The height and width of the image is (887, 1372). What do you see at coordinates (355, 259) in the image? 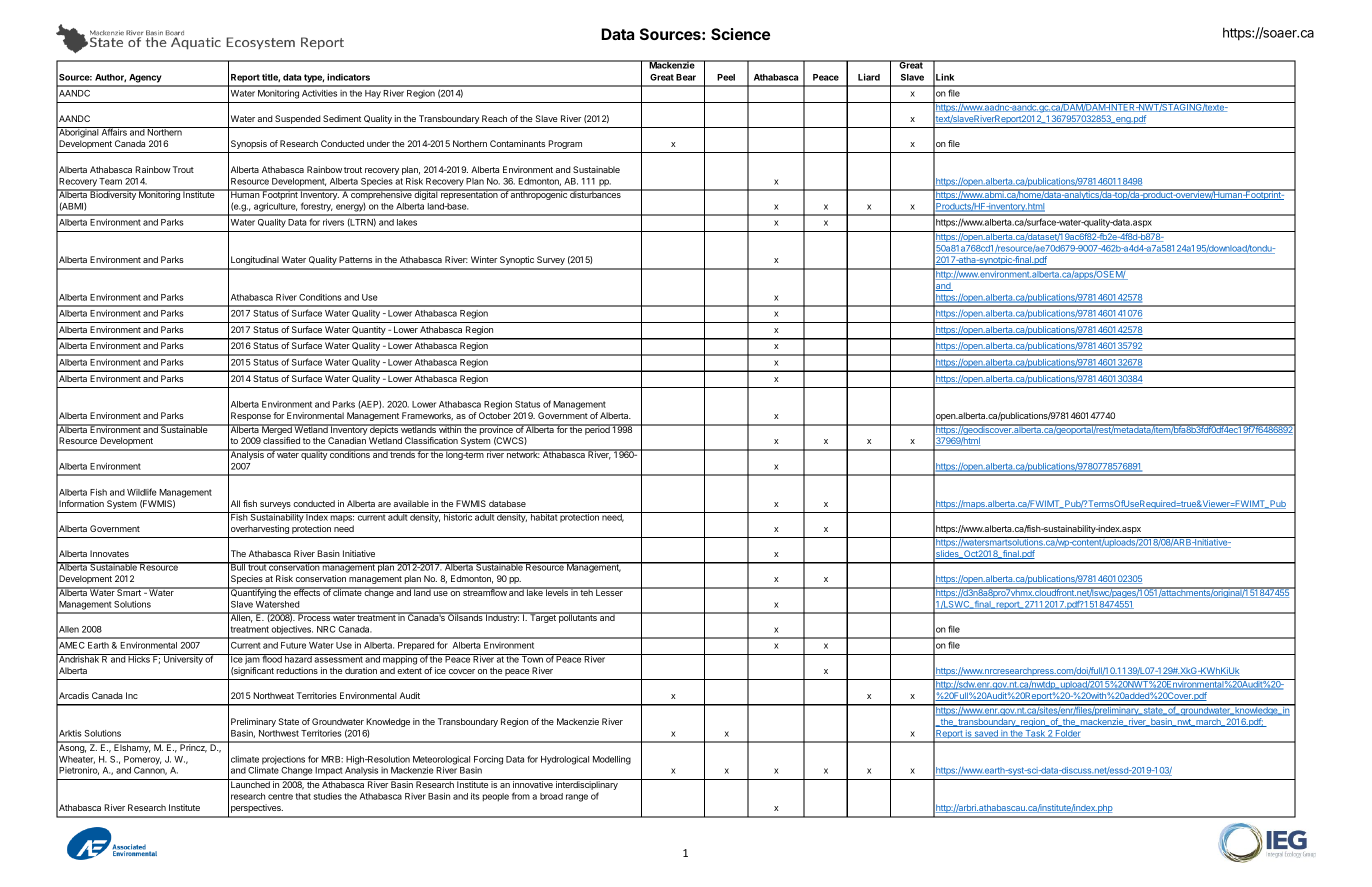
I see `Patterns` at bounding box center [355, 259].
